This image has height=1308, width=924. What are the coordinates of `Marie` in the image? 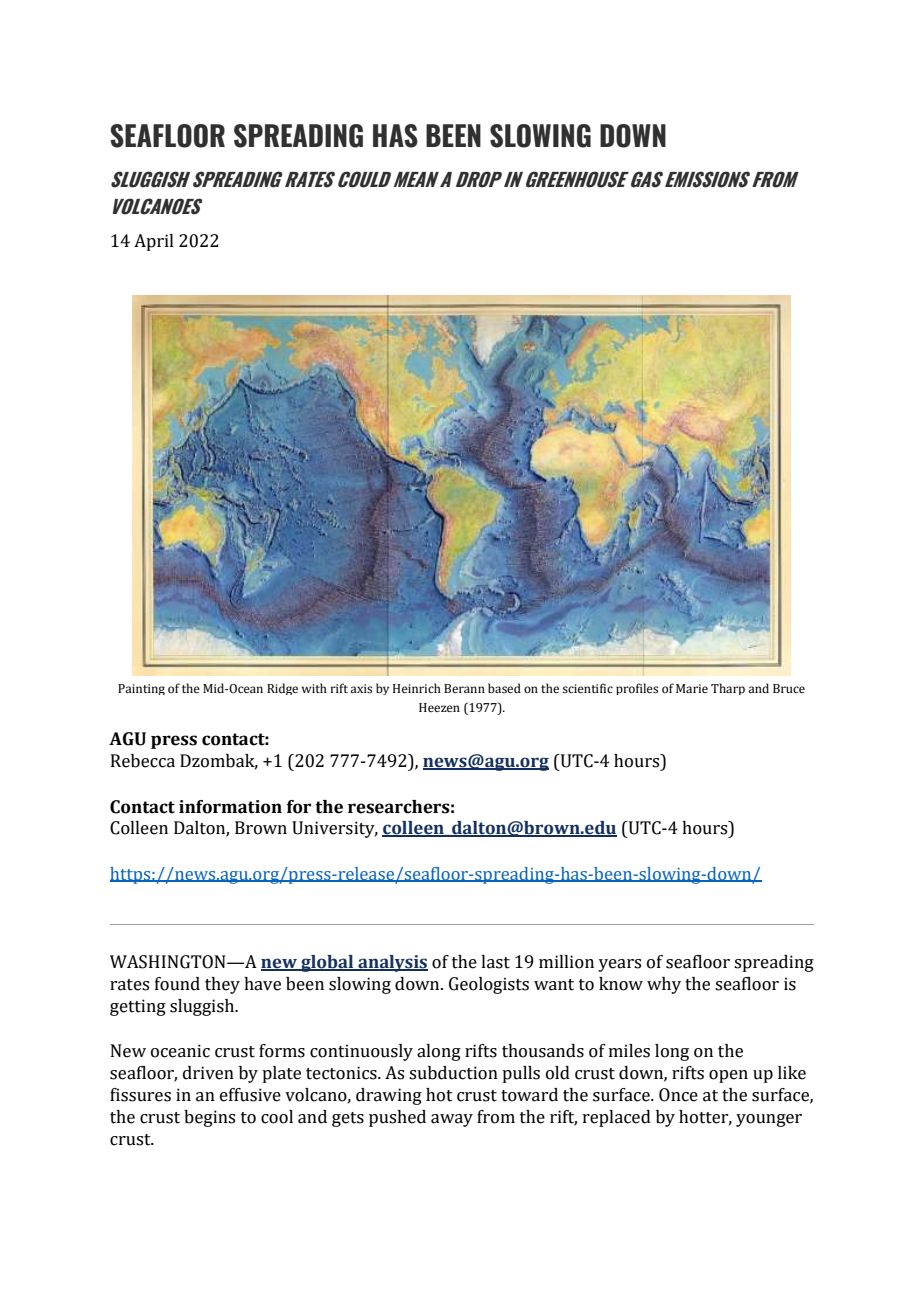 It's located at (692, 688).
